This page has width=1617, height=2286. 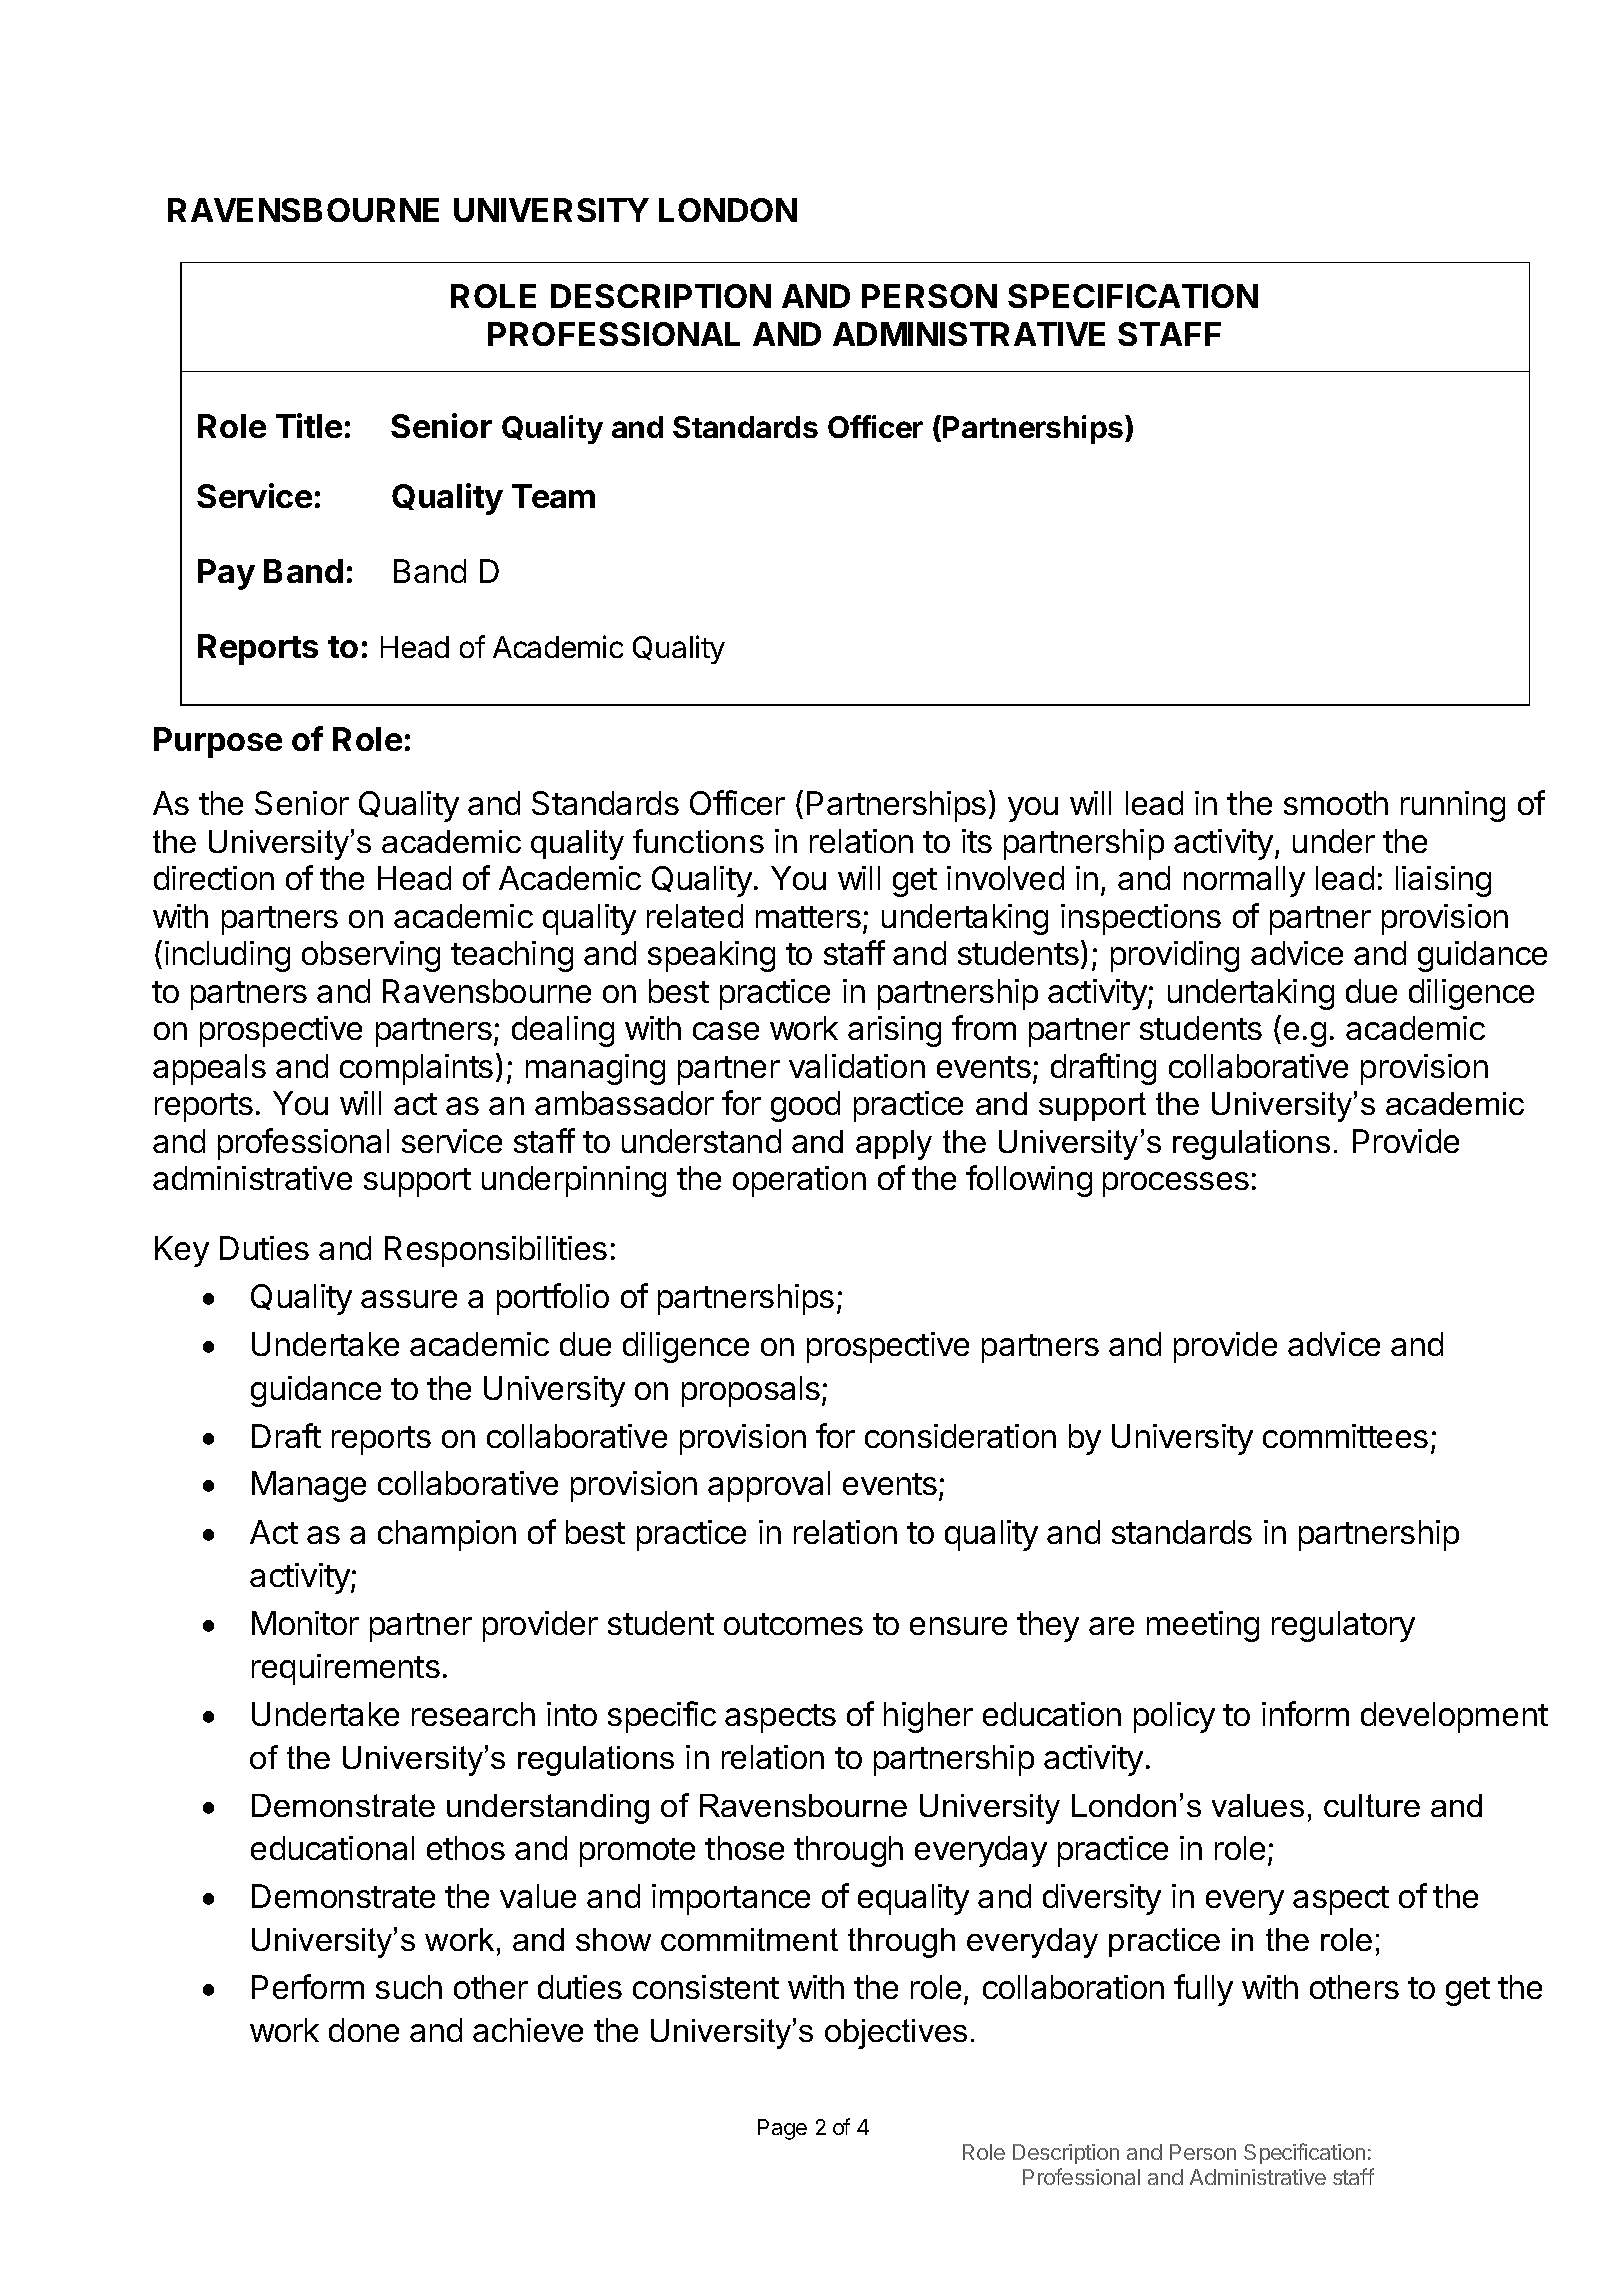 I want to click on done, so click(x=364, y=2030).
